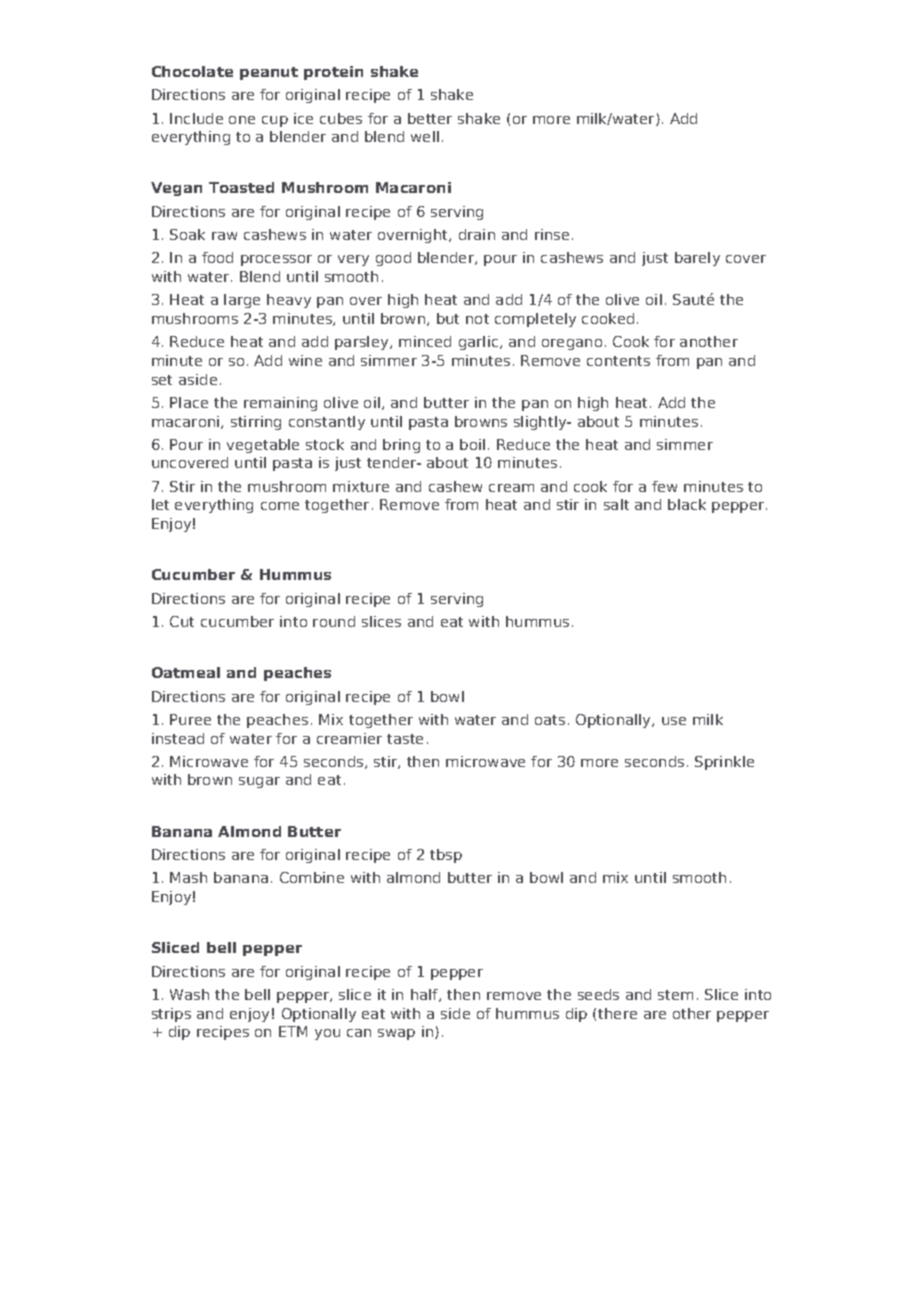 This screenshot has height=1308, width=924. Describe the element at coordinates (618, 361) in the screenshot. I see `contents` at that location.
